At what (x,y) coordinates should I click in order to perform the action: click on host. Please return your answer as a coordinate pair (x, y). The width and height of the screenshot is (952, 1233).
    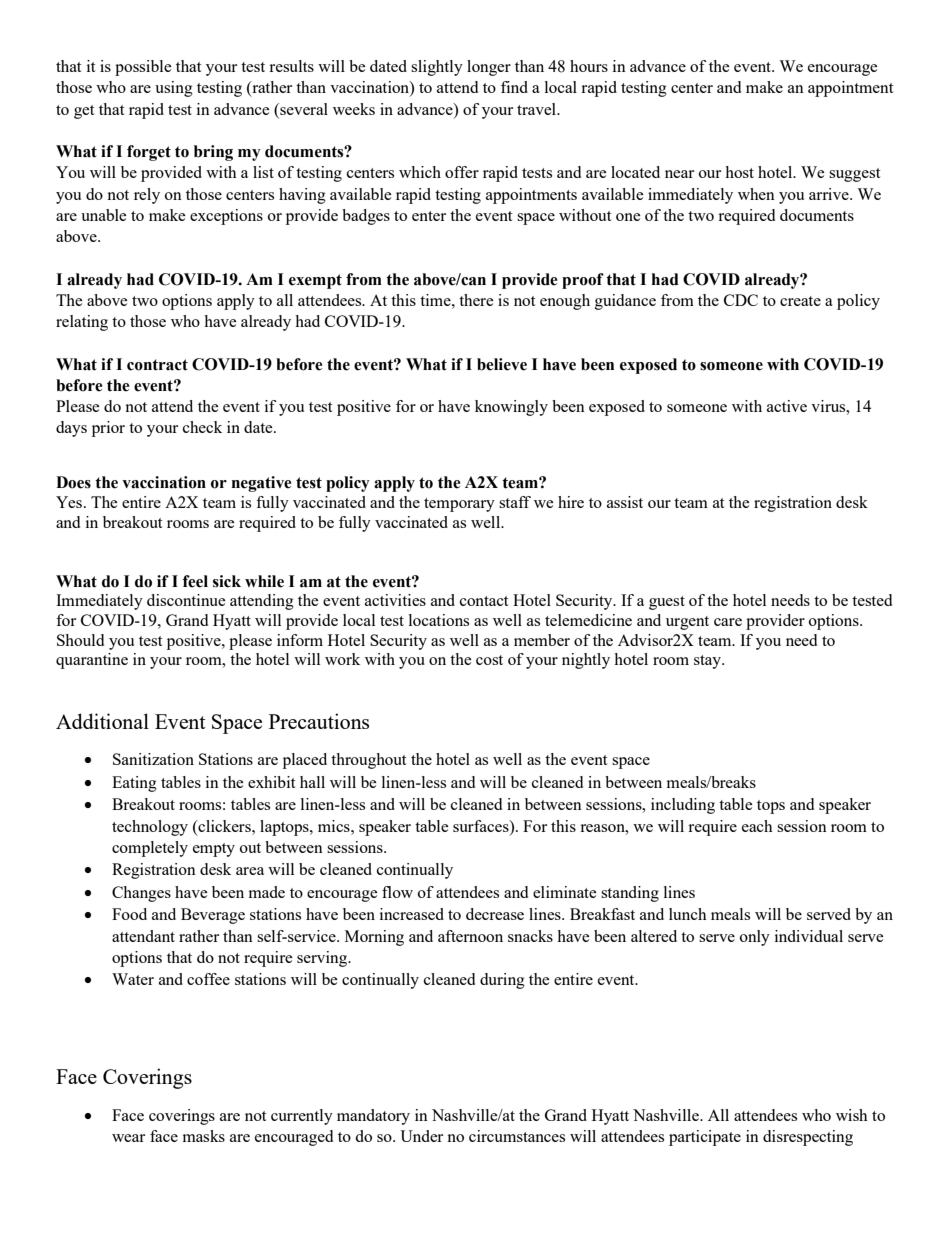
    Looking at the image, I should click on (739, 172).
